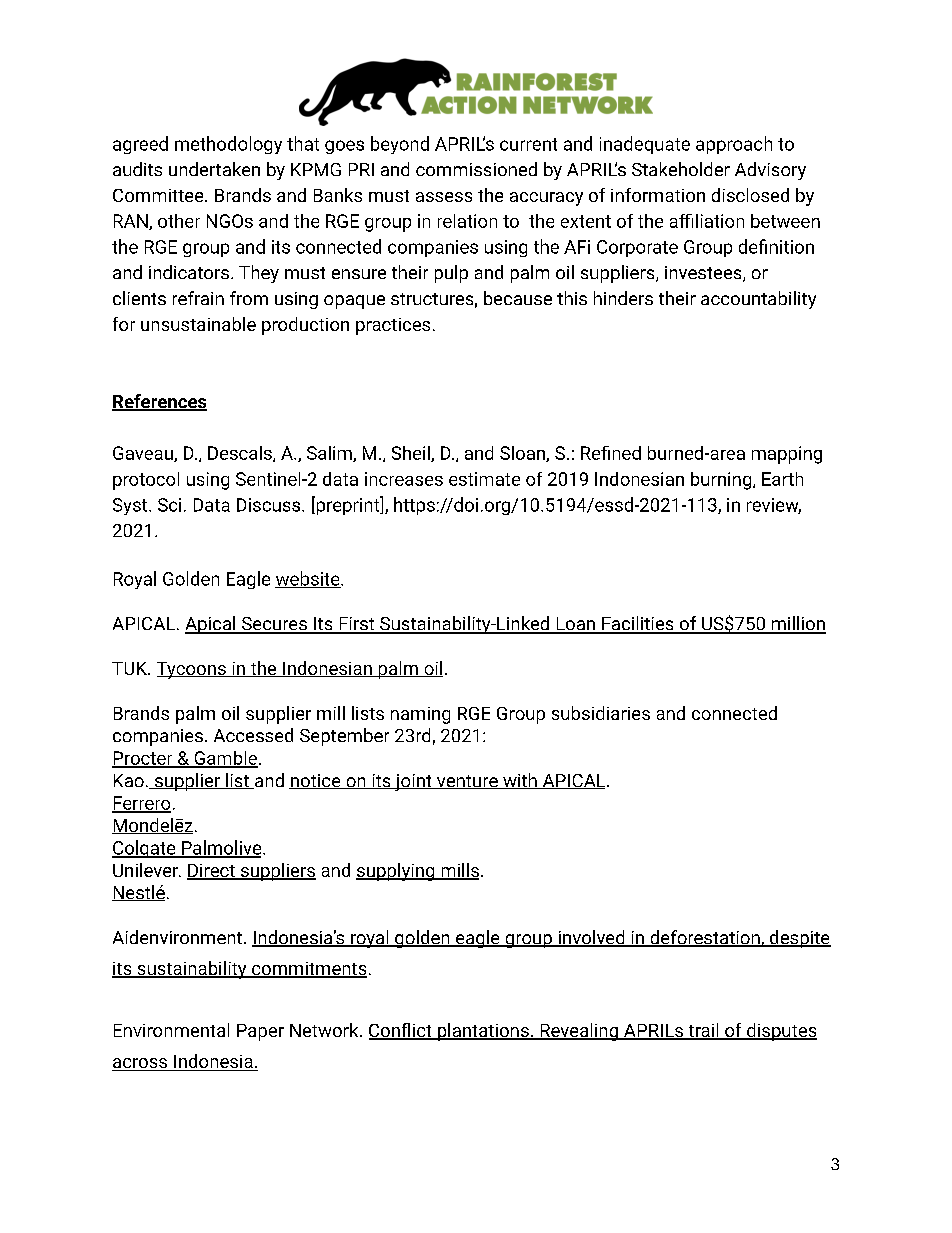 This screenshot has width=952, height=1233. Describe the element at coordinates (171, 1030) in the screenshot. I see `Environmental` at that location.
